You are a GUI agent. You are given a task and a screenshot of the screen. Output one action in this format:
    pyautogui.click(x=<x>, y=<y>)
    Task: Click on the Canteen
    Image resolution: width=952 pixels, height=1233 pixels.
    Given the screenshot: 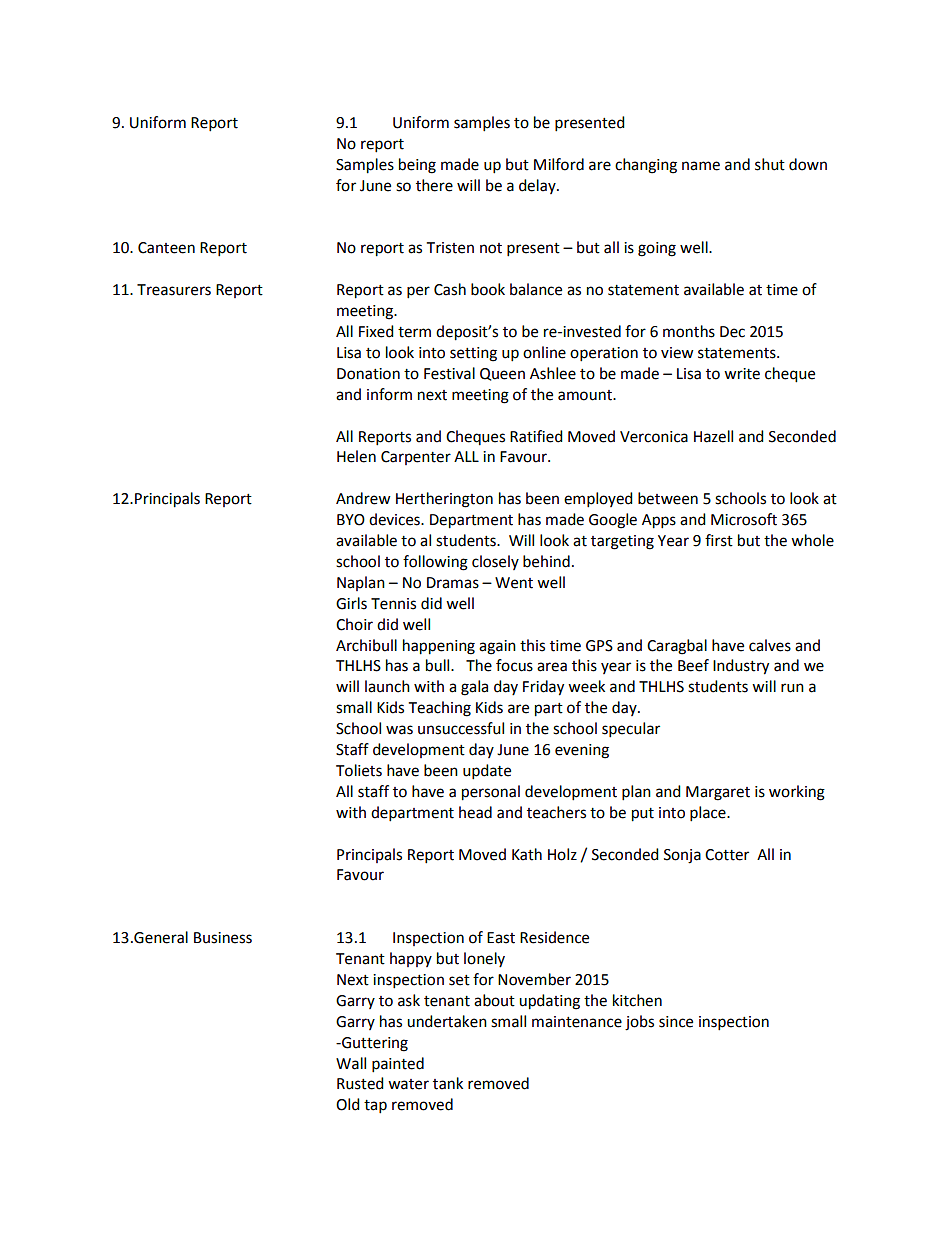 What is the action you would take?
    pyautogui.click(x=166, y=248)
